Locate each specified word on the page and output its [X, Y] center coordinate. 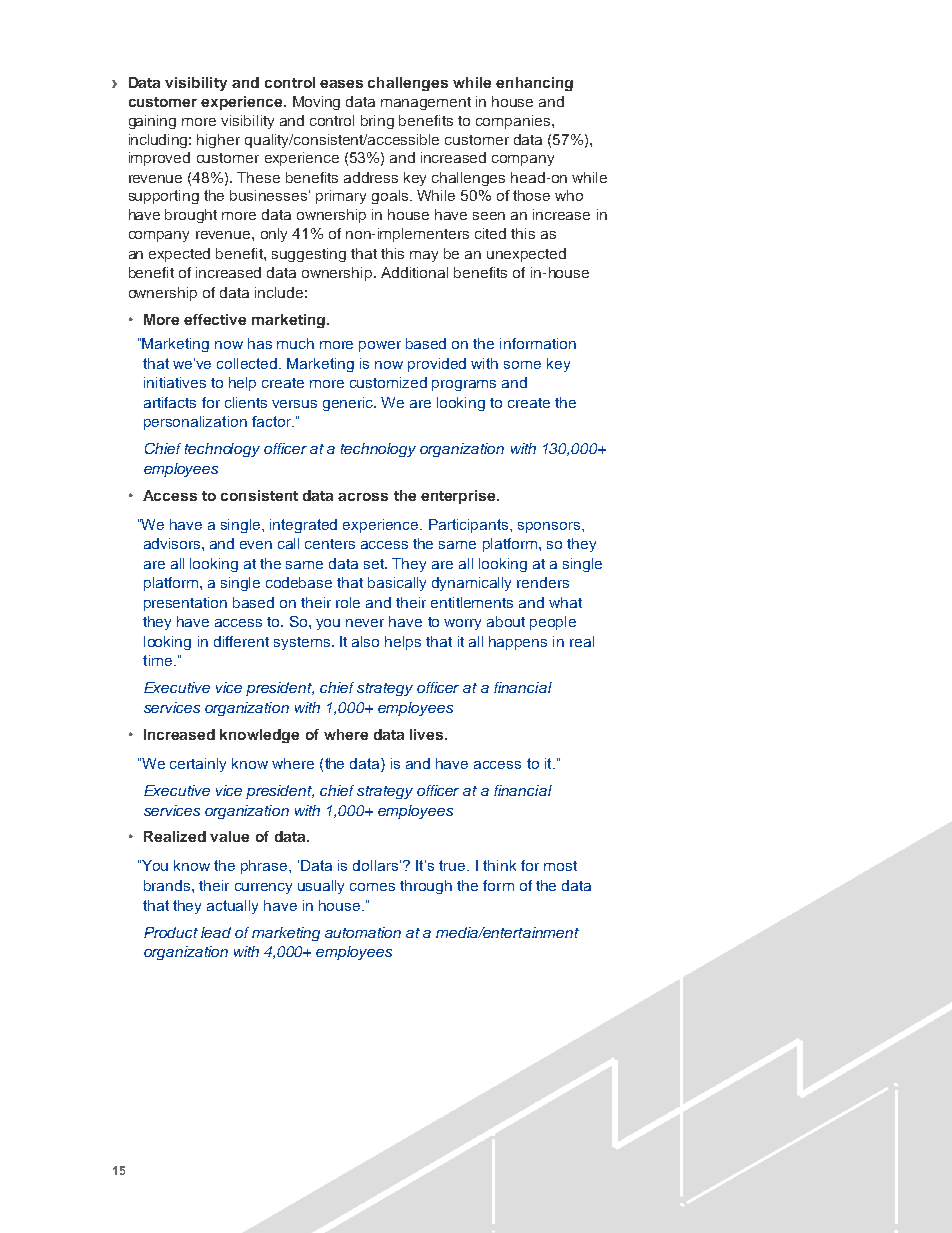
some [522, 365]
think [499, 865]
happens [518, 643]
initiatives [175, 382]
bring [377, 122]
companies [514, 122]
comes [372, 887]
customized [388, 382]
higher [218, 141]
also [365, 641]
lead [216, 932]
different [241, 641]
